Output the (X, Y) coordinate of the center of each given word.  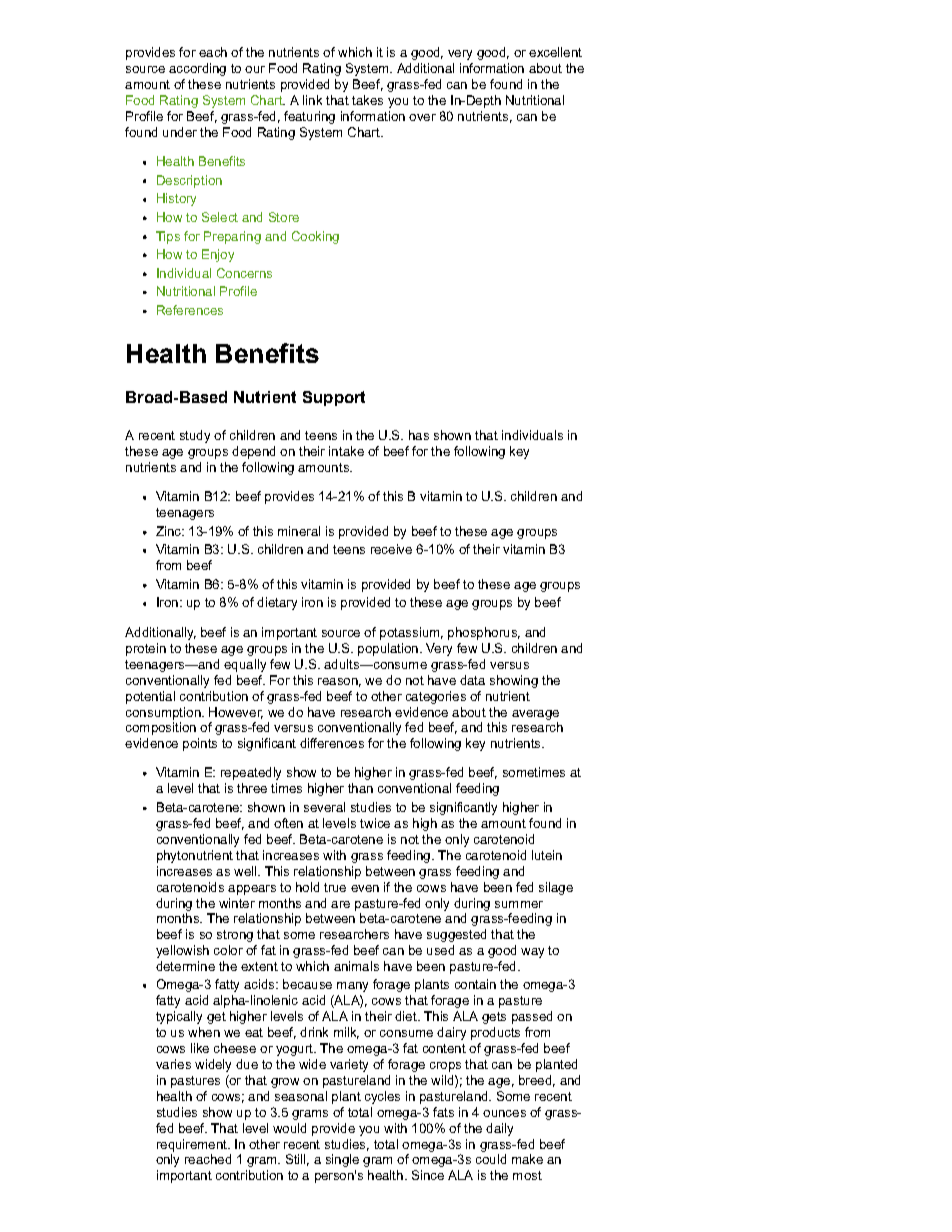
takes (367, 100)
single (342, 1160)
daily (499, 1129)
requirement (193, 1145)
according (197, 69)
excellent (555, 52)
